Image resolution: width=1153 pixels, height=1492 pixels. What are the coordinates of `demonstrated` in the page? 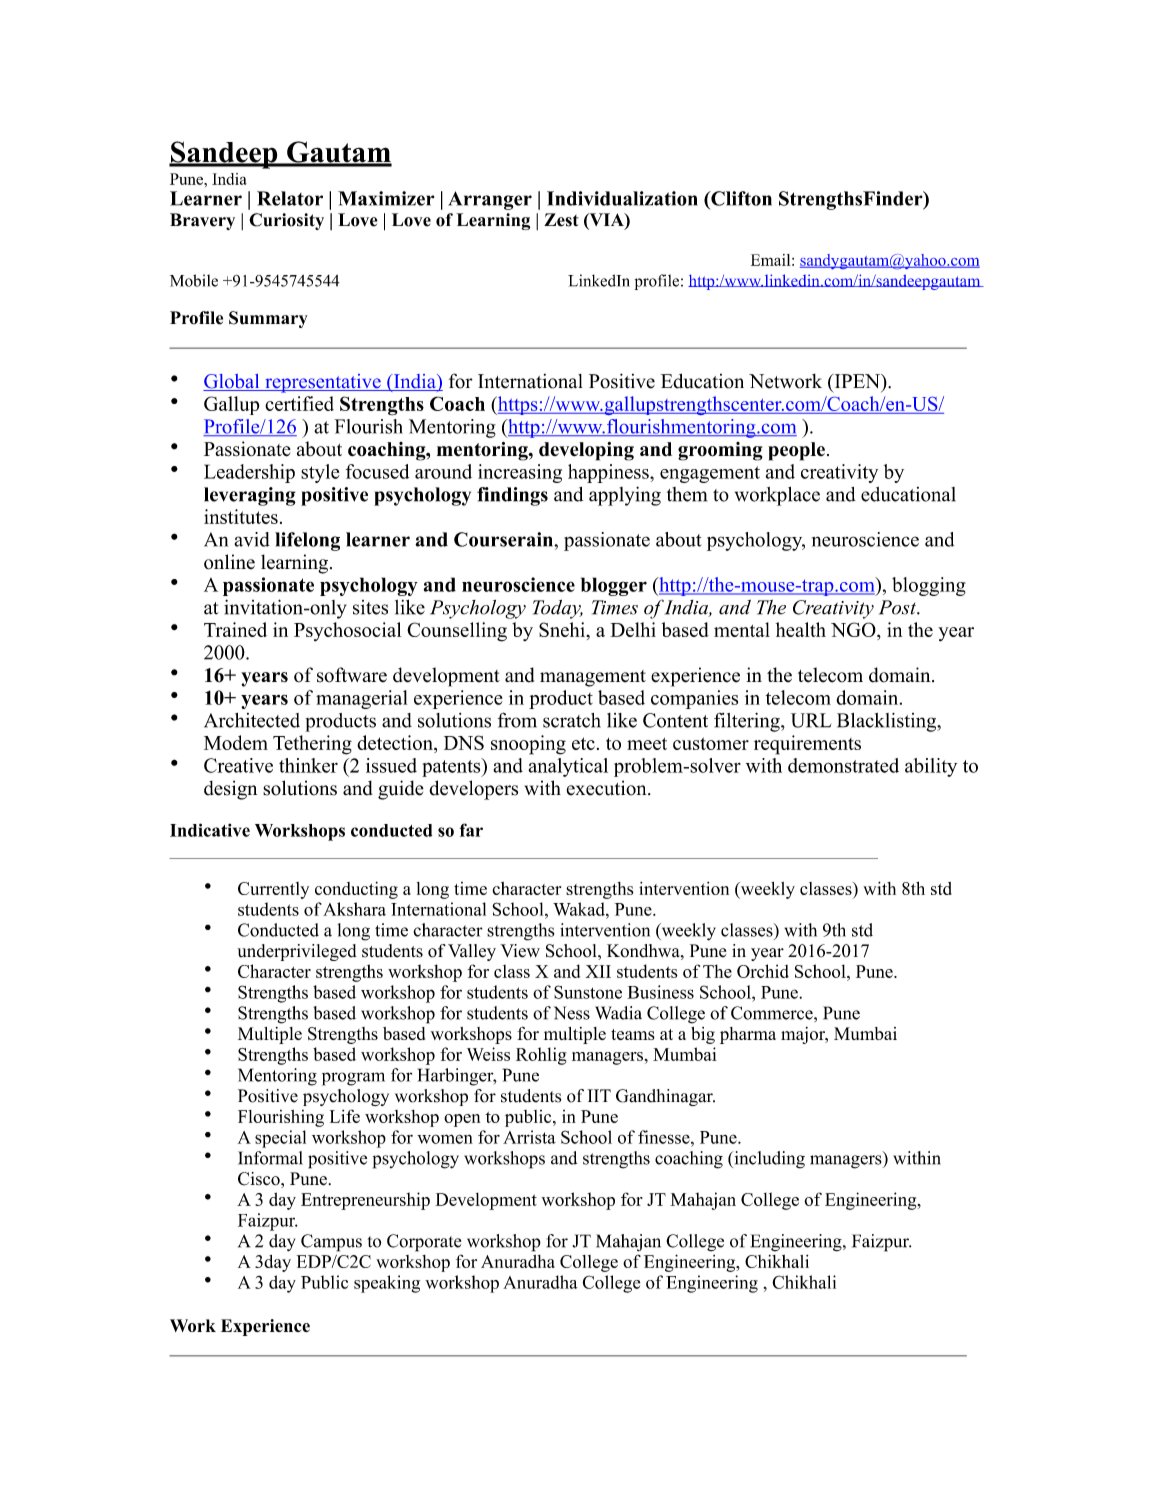 It's located at (843, 765).
